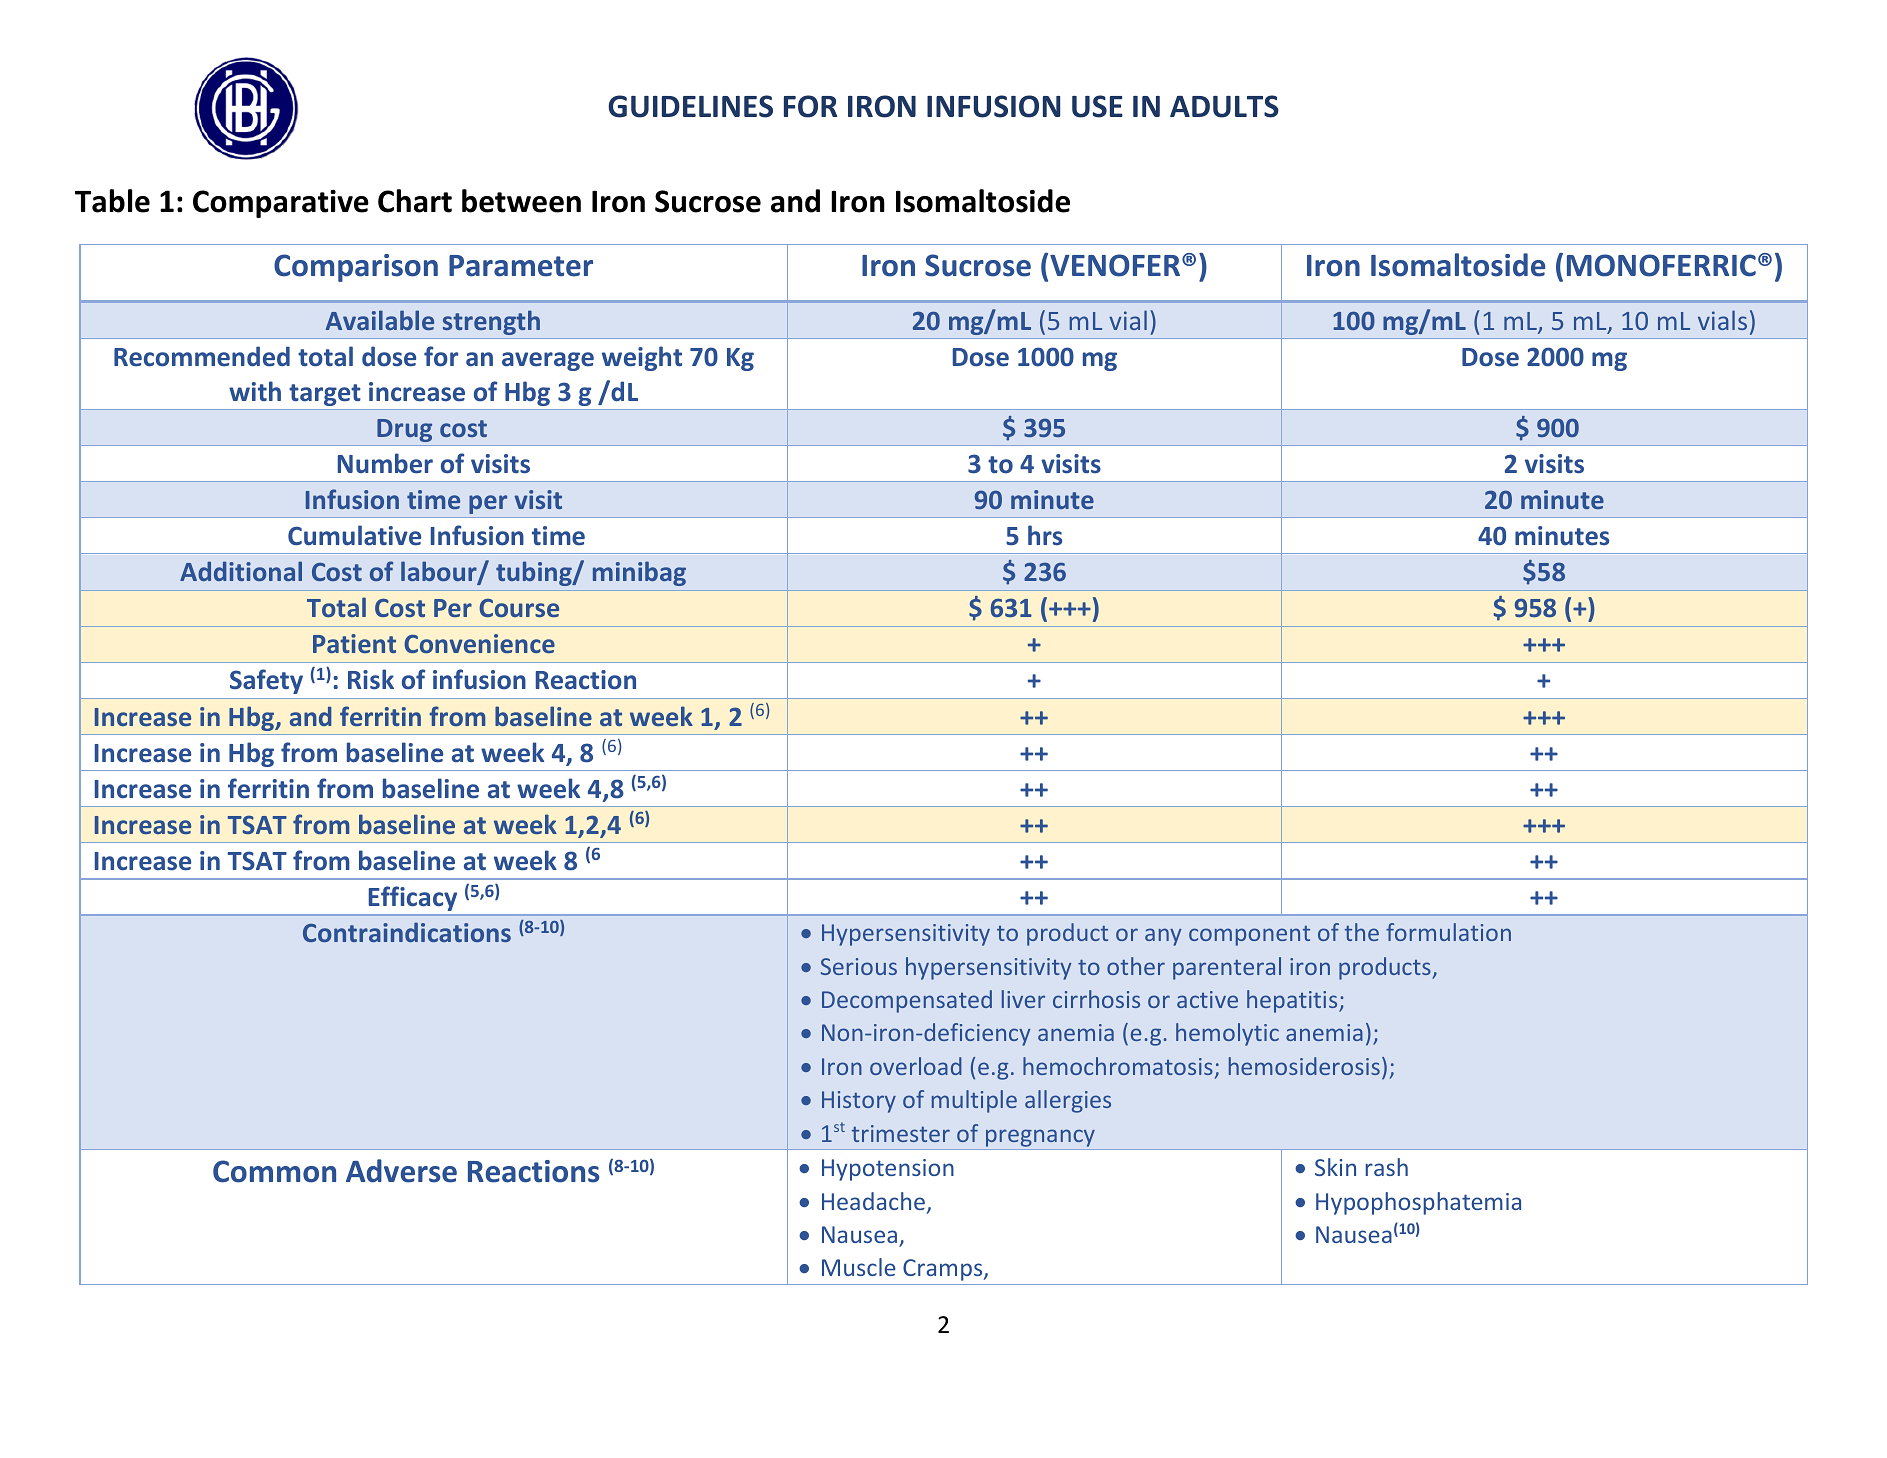 This screenshot has width=1887, height=1458. Describe the element at coordinates (479, 643) in the screenshot. I see `Convenience` at that location.
